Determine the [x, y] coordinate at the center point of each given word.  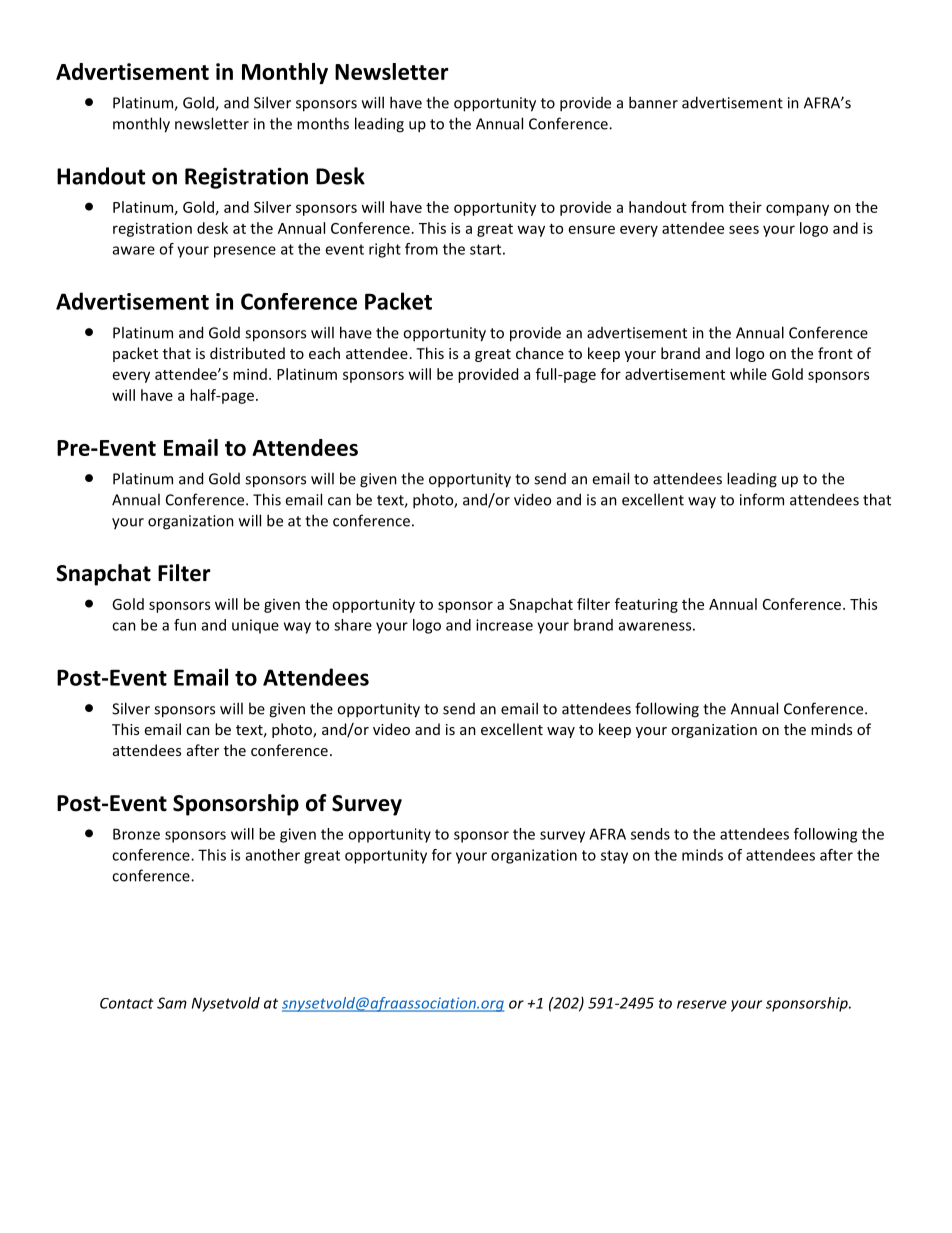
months [323, 123]
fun [185, 625]
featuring [646, 605]
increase [504, 625]
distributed [247, 353]
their [745, 207]
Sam [172, 1003]
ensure [592, 229]
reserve [702, 1004]
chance [540, 353]
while [748, 374]
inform [762, 499]
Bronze [136, 834]
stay [614, 857]
